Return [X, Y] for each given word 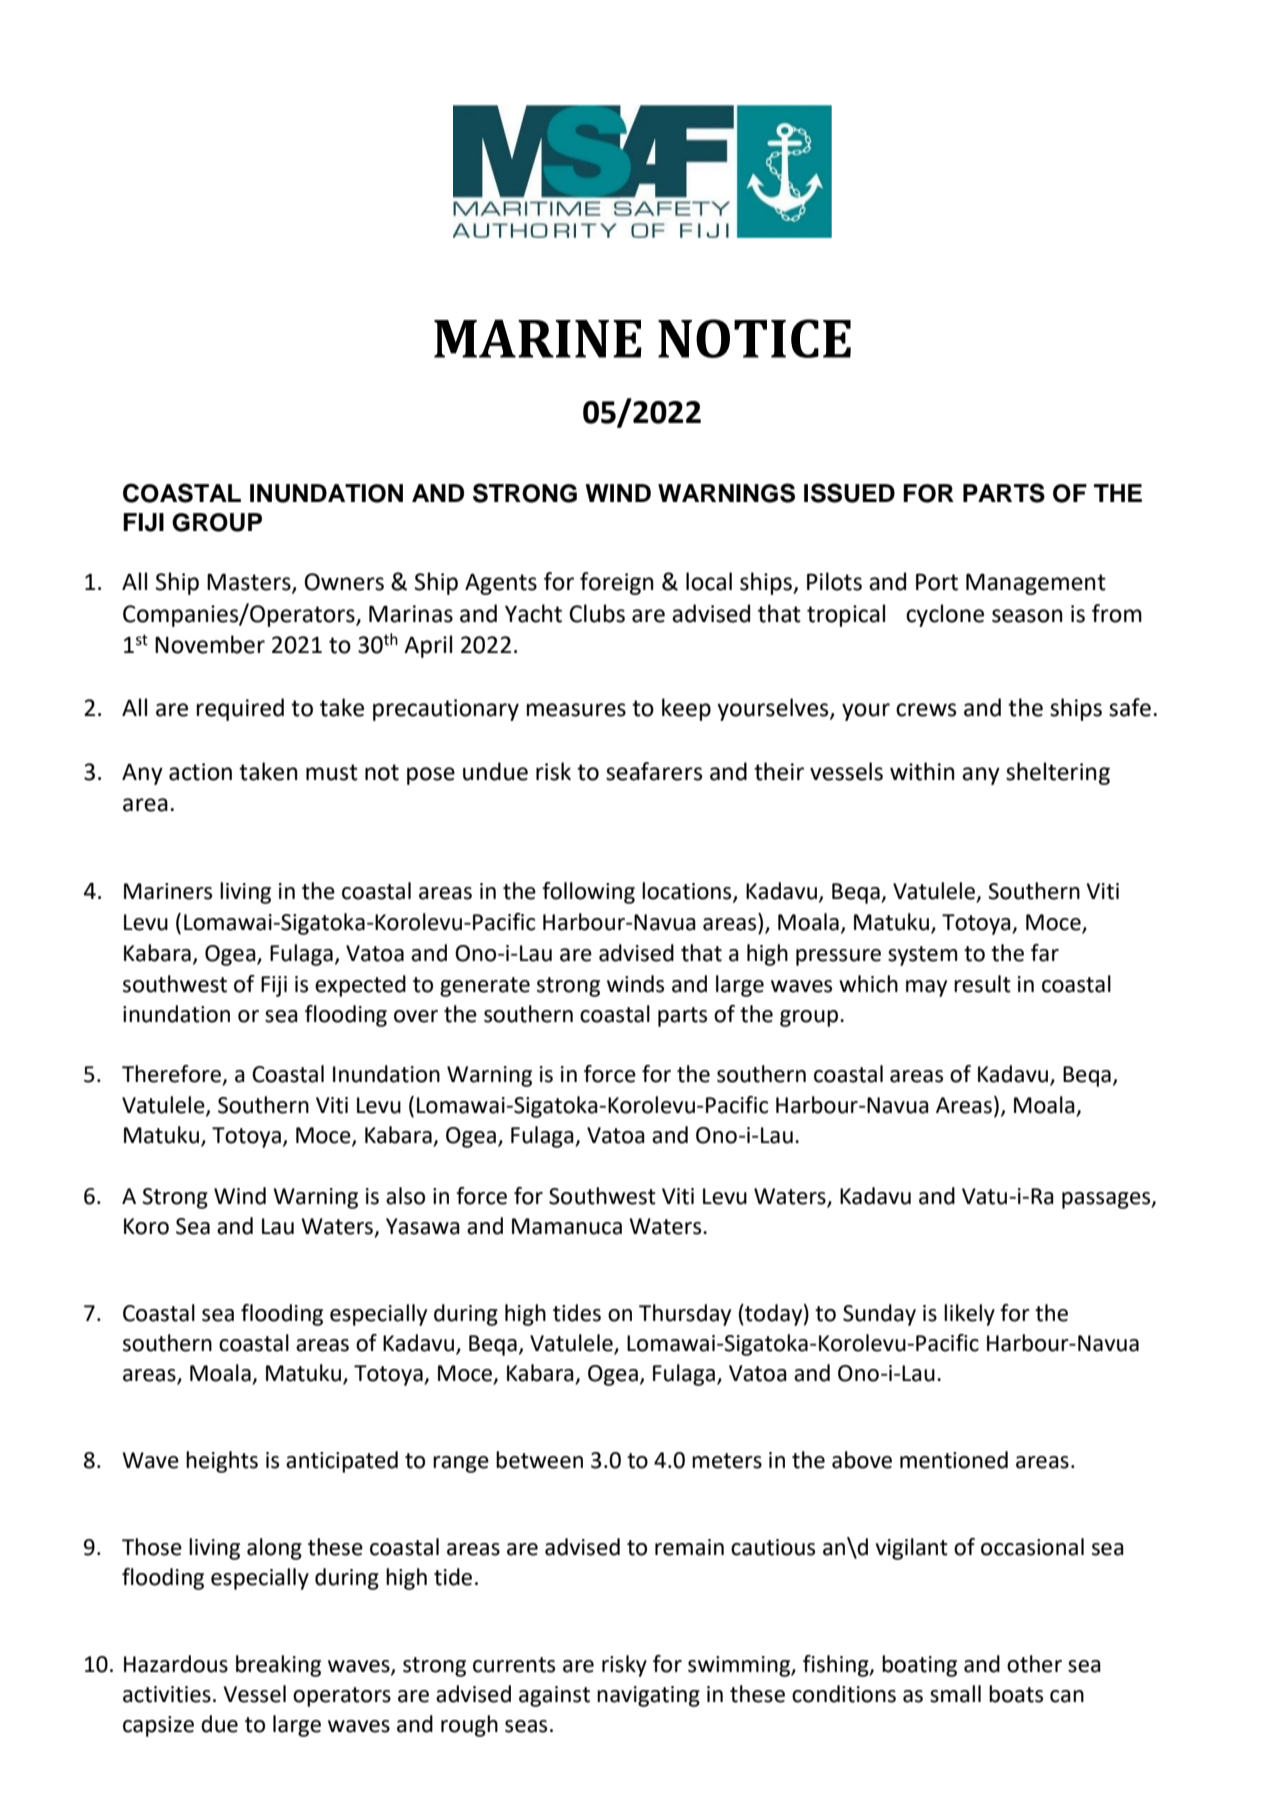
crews [926, 710]
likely [969, 1315]
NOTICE [754, 338]
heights [222, 1462]
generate [485, 987]
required [240, 709]
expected [360, 986]
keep [686, 709]
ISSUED [849, 493]
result [982, 984]
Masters [250, 582]
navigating [648, 1696]
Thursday [685, 1315]
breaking [278, 1666]
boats [1016, 1694]
